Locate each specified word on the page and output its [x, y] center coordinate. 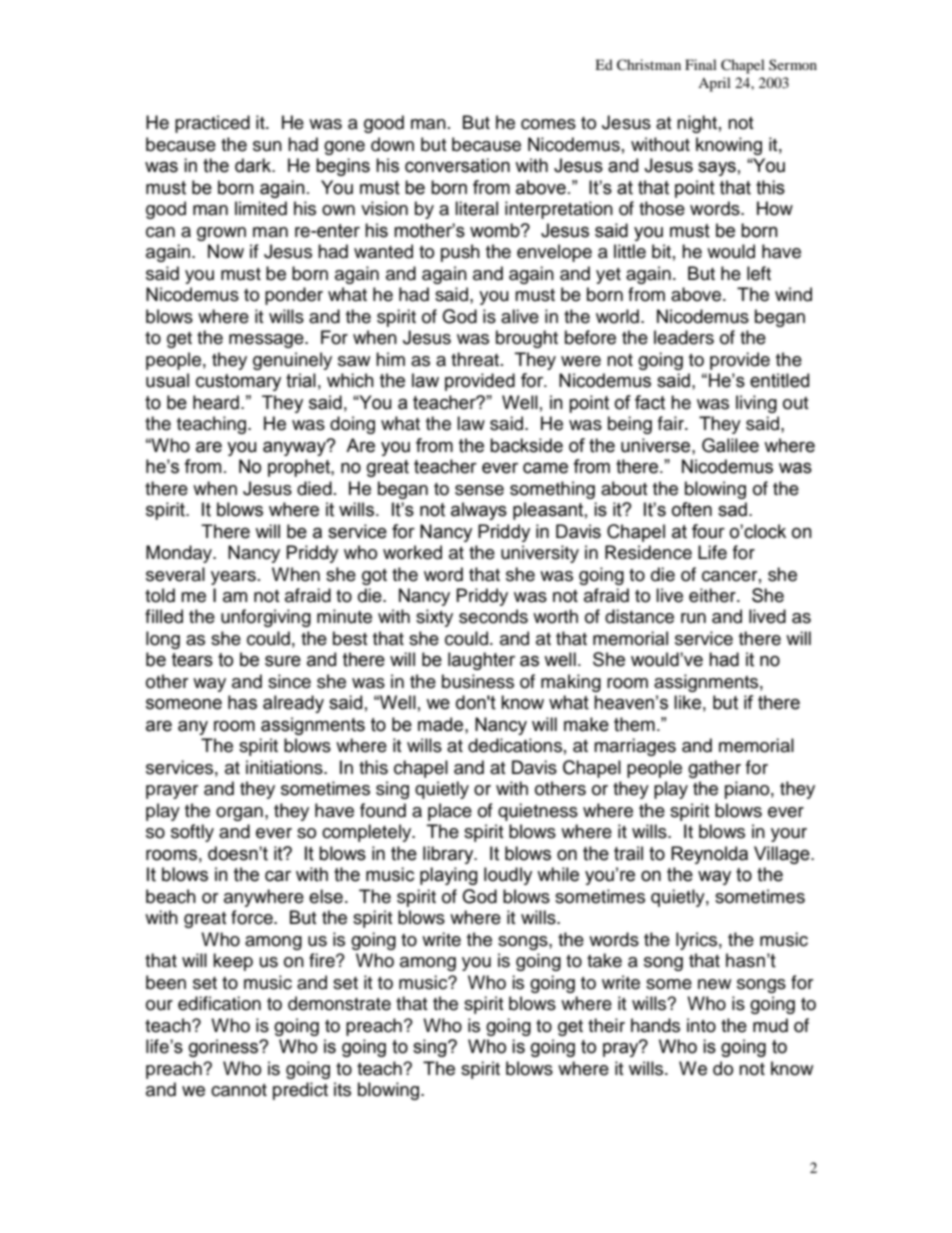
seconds [493, 616]
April [714, 84]
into [701, 1025]
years [233, 578]
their [606, 1025]
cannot [239, 1090]
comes [548, 124]
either [713, 595]
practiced [212, 124]
